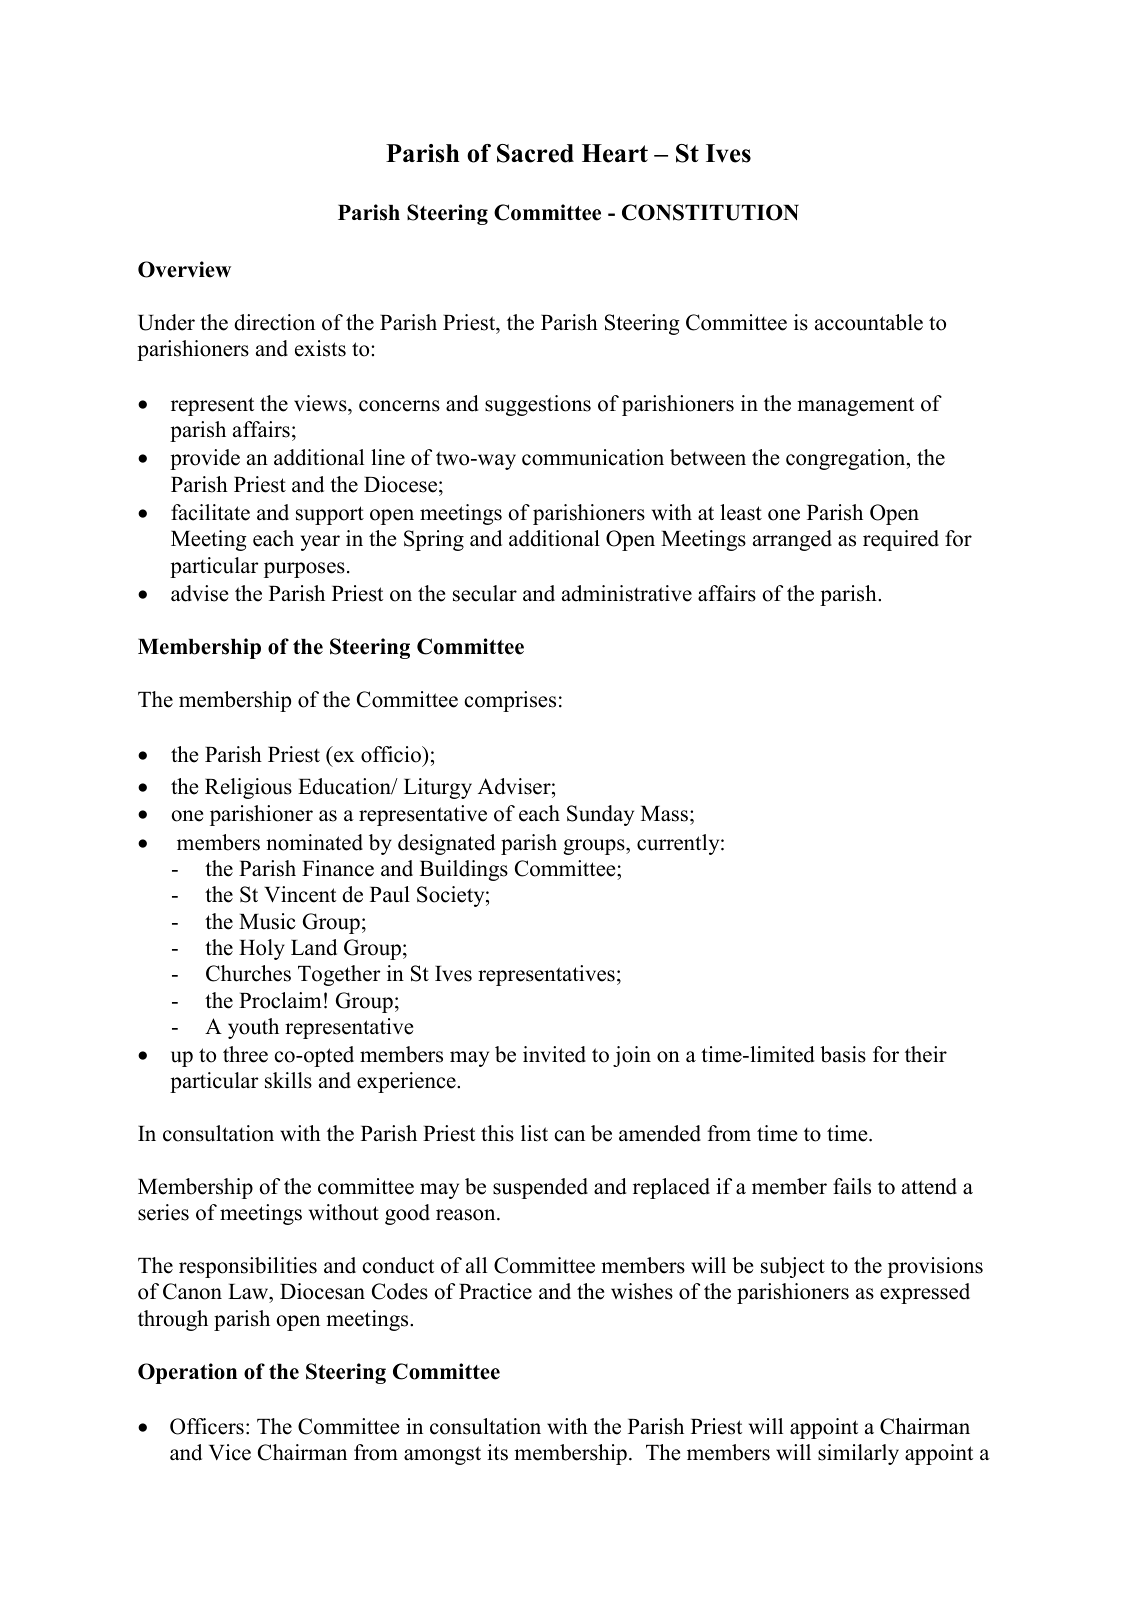 The width and height of the image is (1137, 1608). What do you see at coordinates (485, 593) in the image?
I see `secular` at bounding box center [485, 593].
